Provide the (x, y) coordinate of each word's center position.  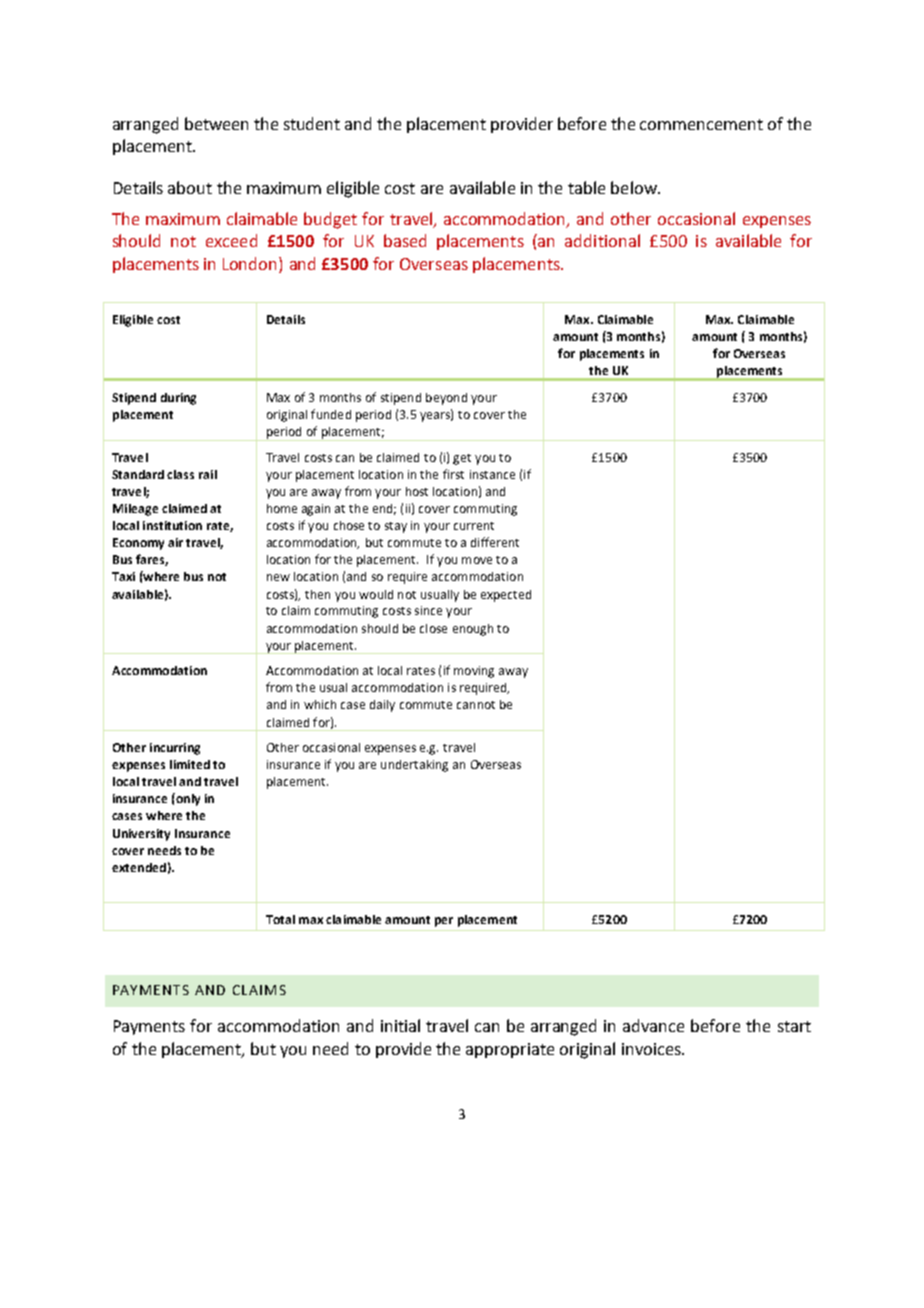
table (586, 187)
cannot (476, 705)
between (216, 123)
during (178, 399)
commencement (701, 124)
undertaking (414, 766)
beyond (446, 399)
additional (602, 240)
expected (506, 596)
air (175, 542)
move (477, 560)
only (187, 799)
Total (280, 919)
